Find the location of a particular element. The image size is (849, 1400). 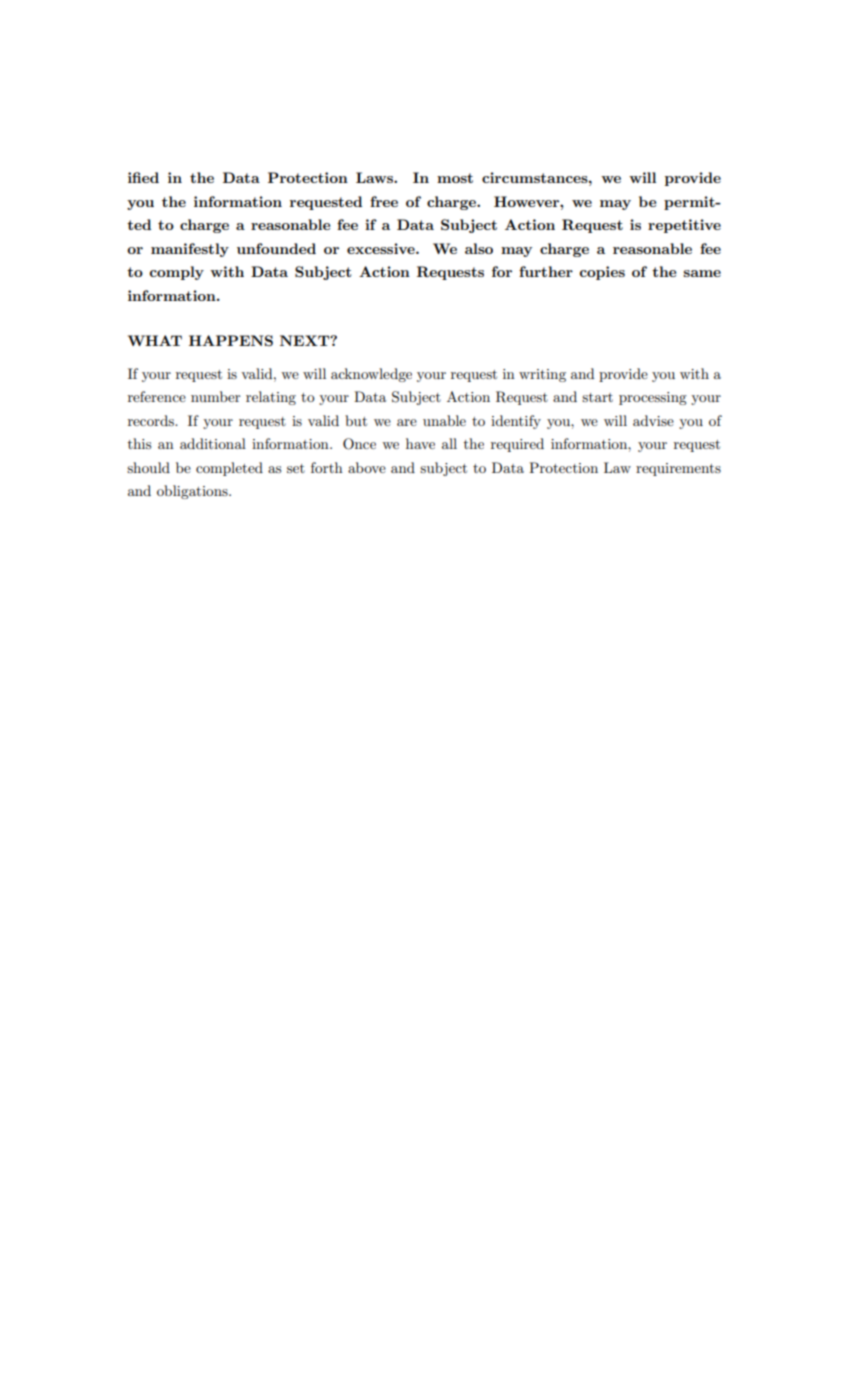

NEXT is located at coordinates (306, 340).
